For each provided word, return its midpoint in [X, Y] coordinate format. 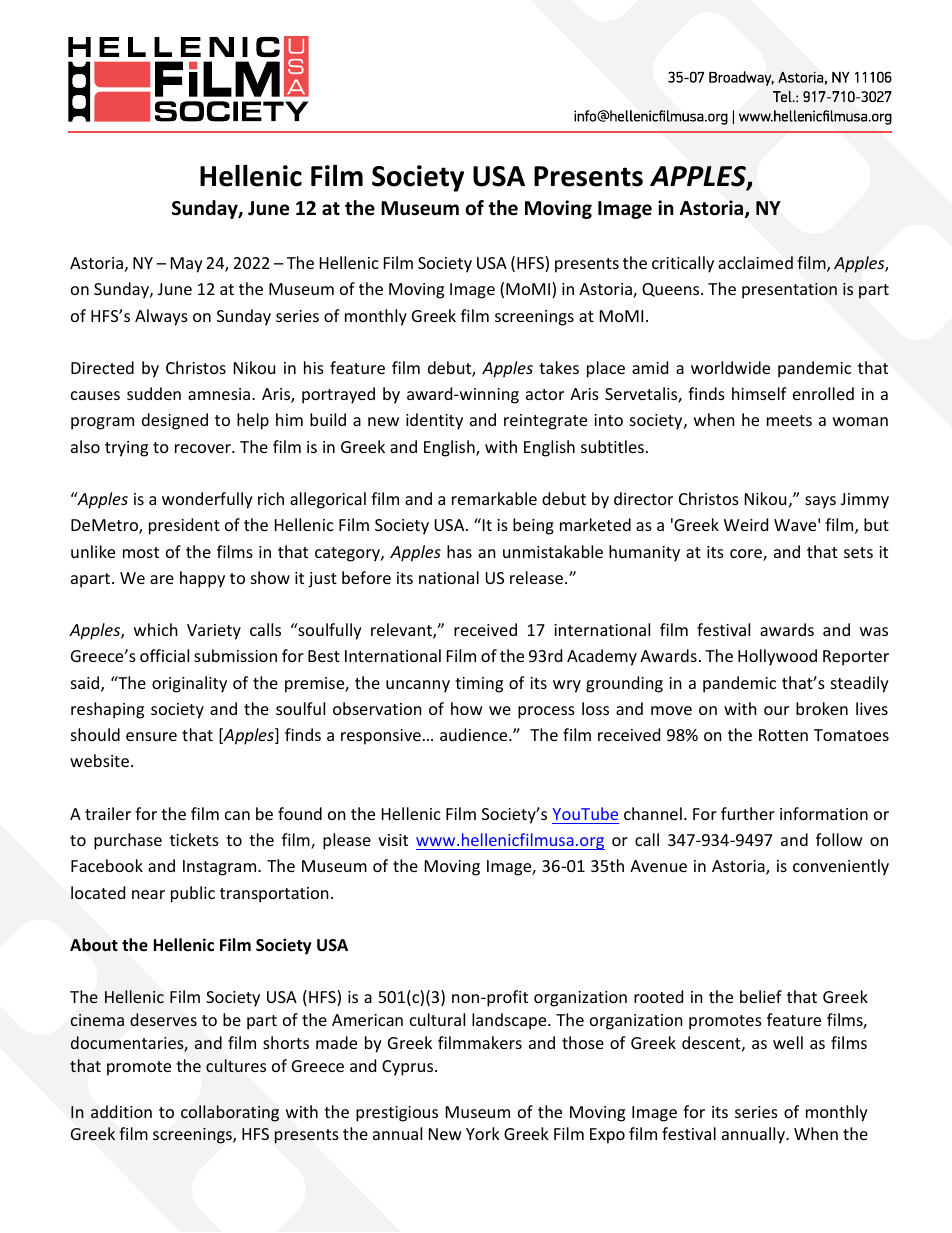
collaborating [230, 1113]
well [788, 1042]
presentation [789, 291]
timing [479, 685]
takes [559, 367]
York [483, 1133]
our [776, 710]
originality [189, 684]
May [187, 265]
